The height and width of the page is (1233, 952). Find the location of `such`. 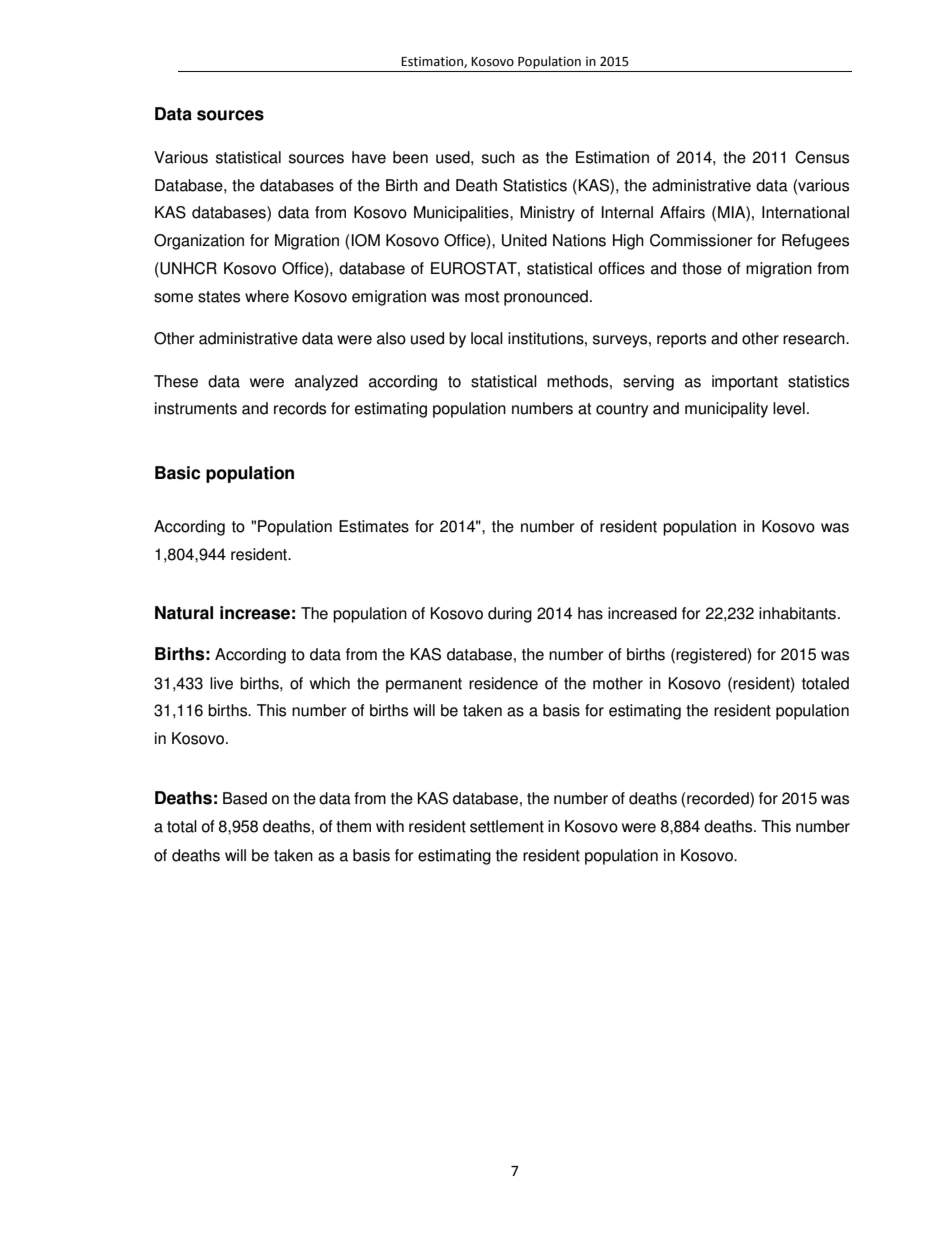

such is located at coordinates (498, 157).
